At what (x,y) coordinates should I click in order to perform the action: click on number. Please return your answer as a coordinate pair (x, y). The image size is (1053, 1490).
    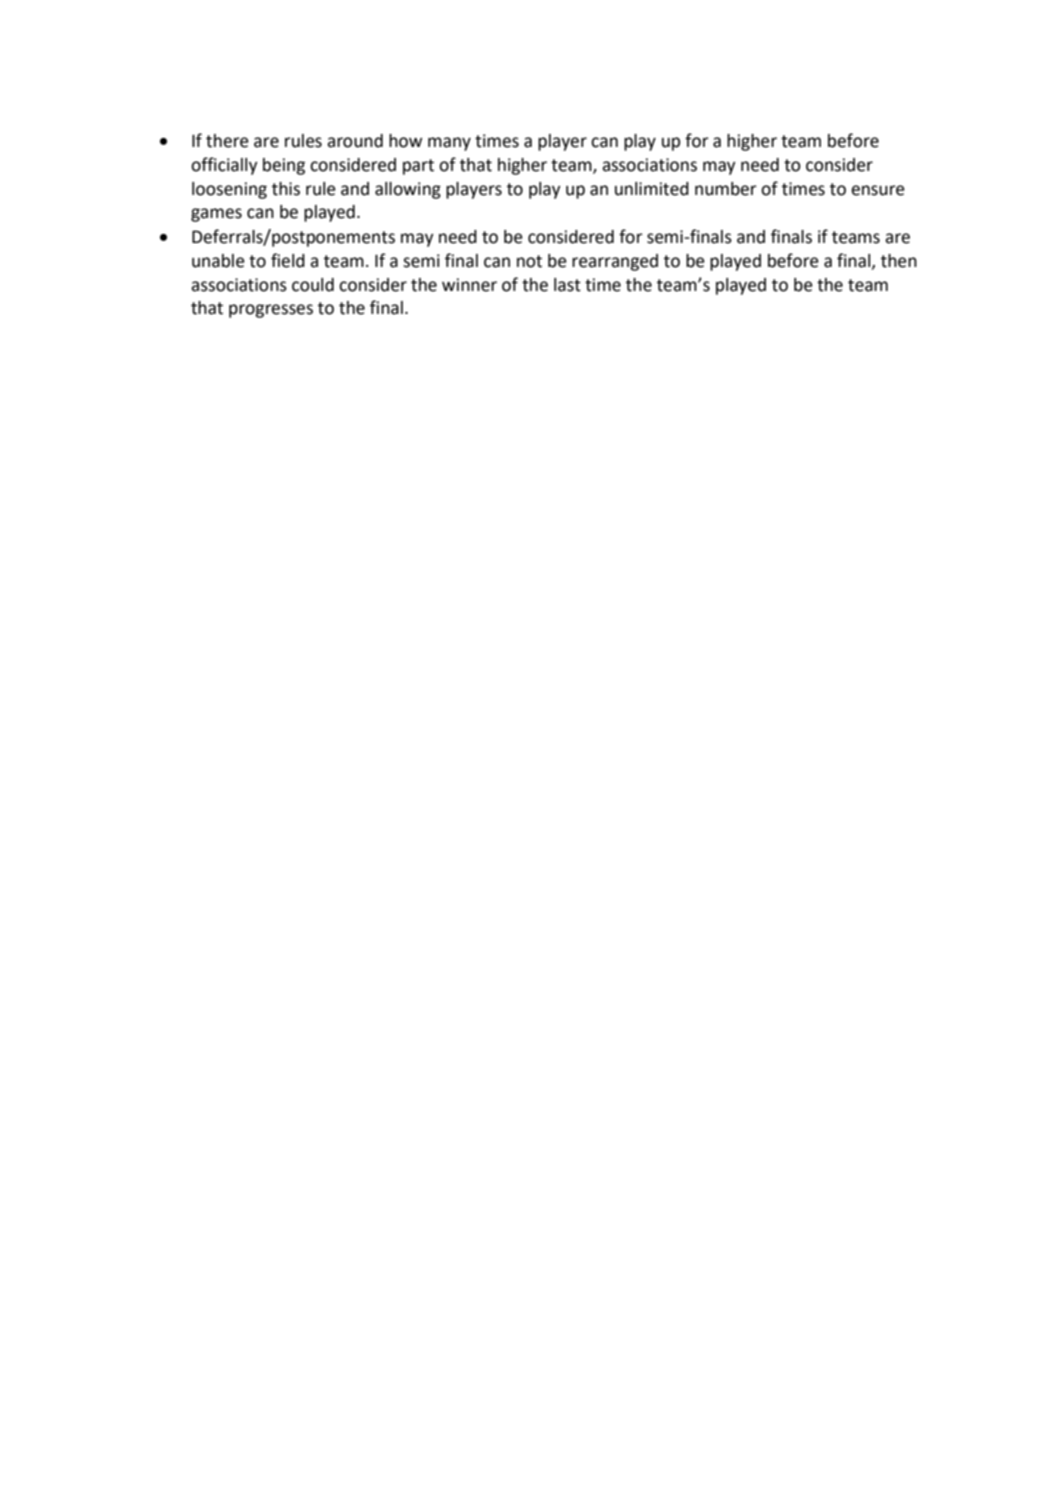
    Looking at the image, I should click on (726, 189).
